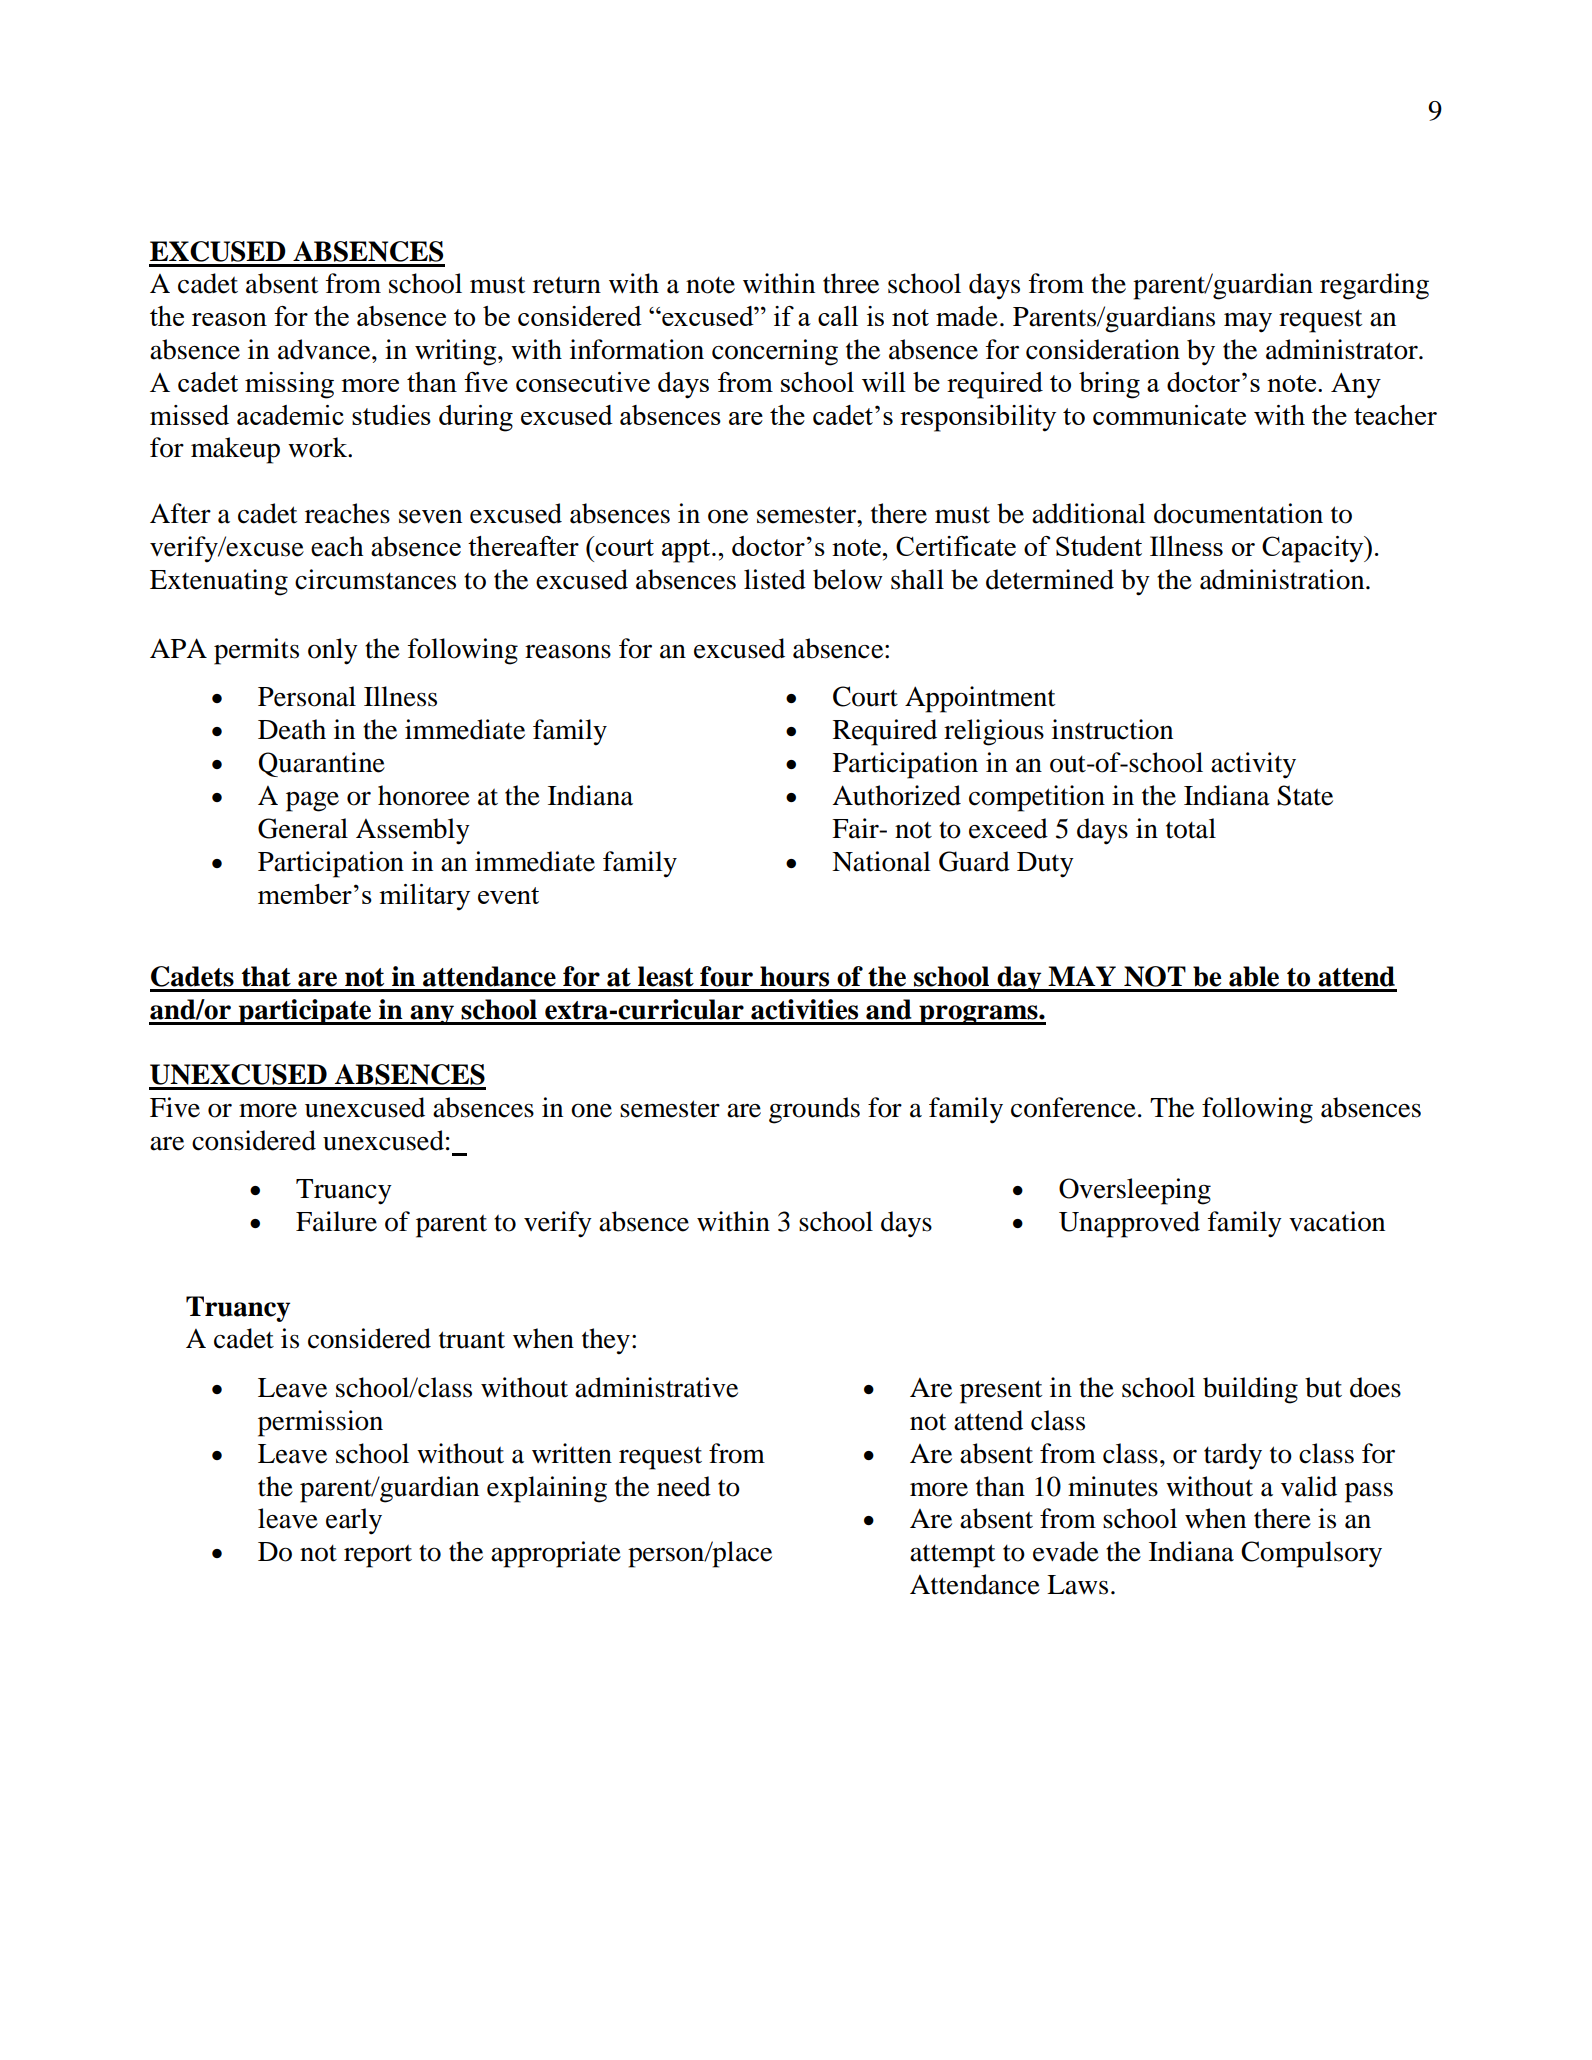 The width and height of the document is (1592, 2060). I want to click on need, so click(684, 1486).
